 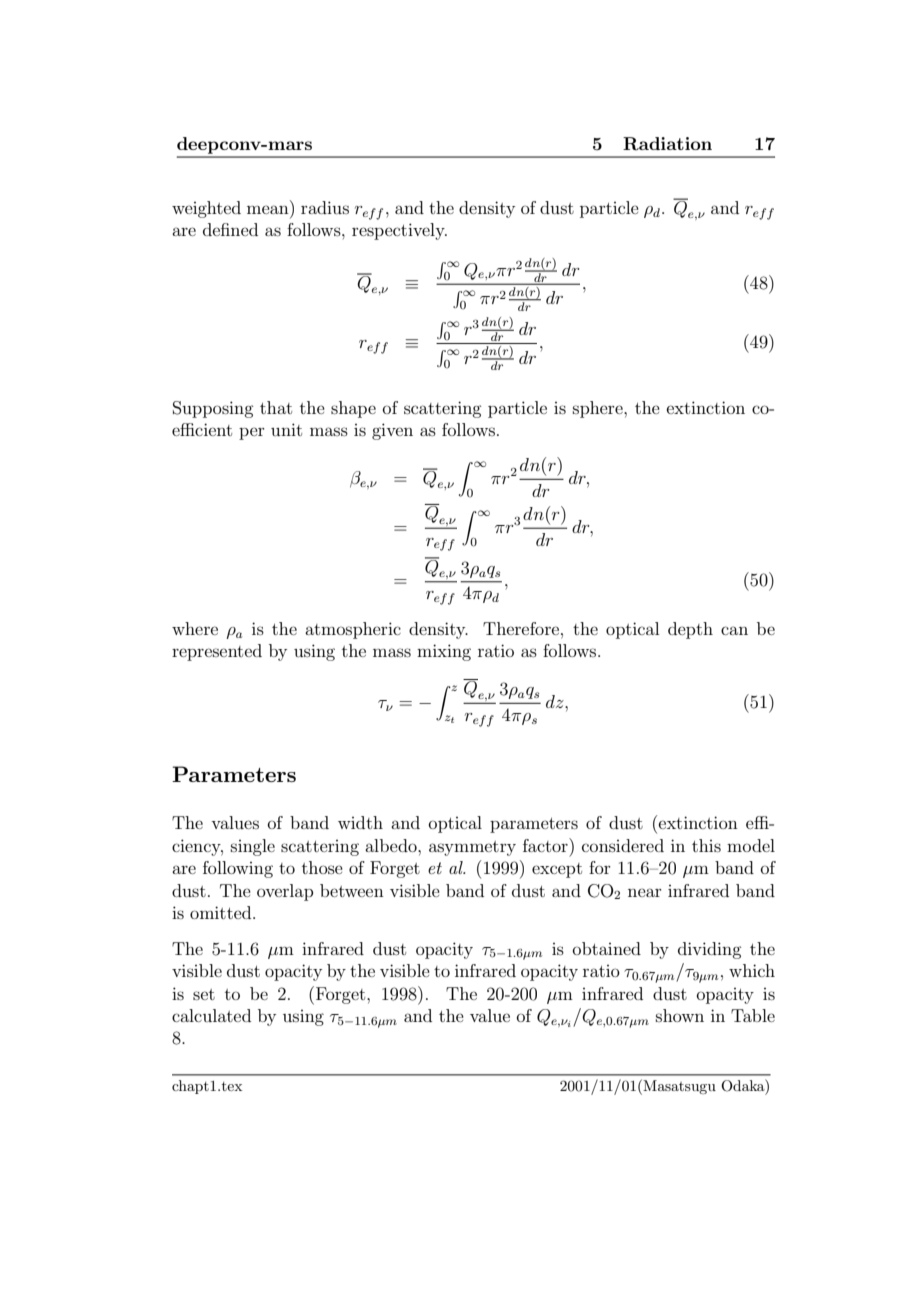 What do you see at coordinates (521, 628) in the screenshot?
I see `Therefore` at bounding box center [521, 628].
